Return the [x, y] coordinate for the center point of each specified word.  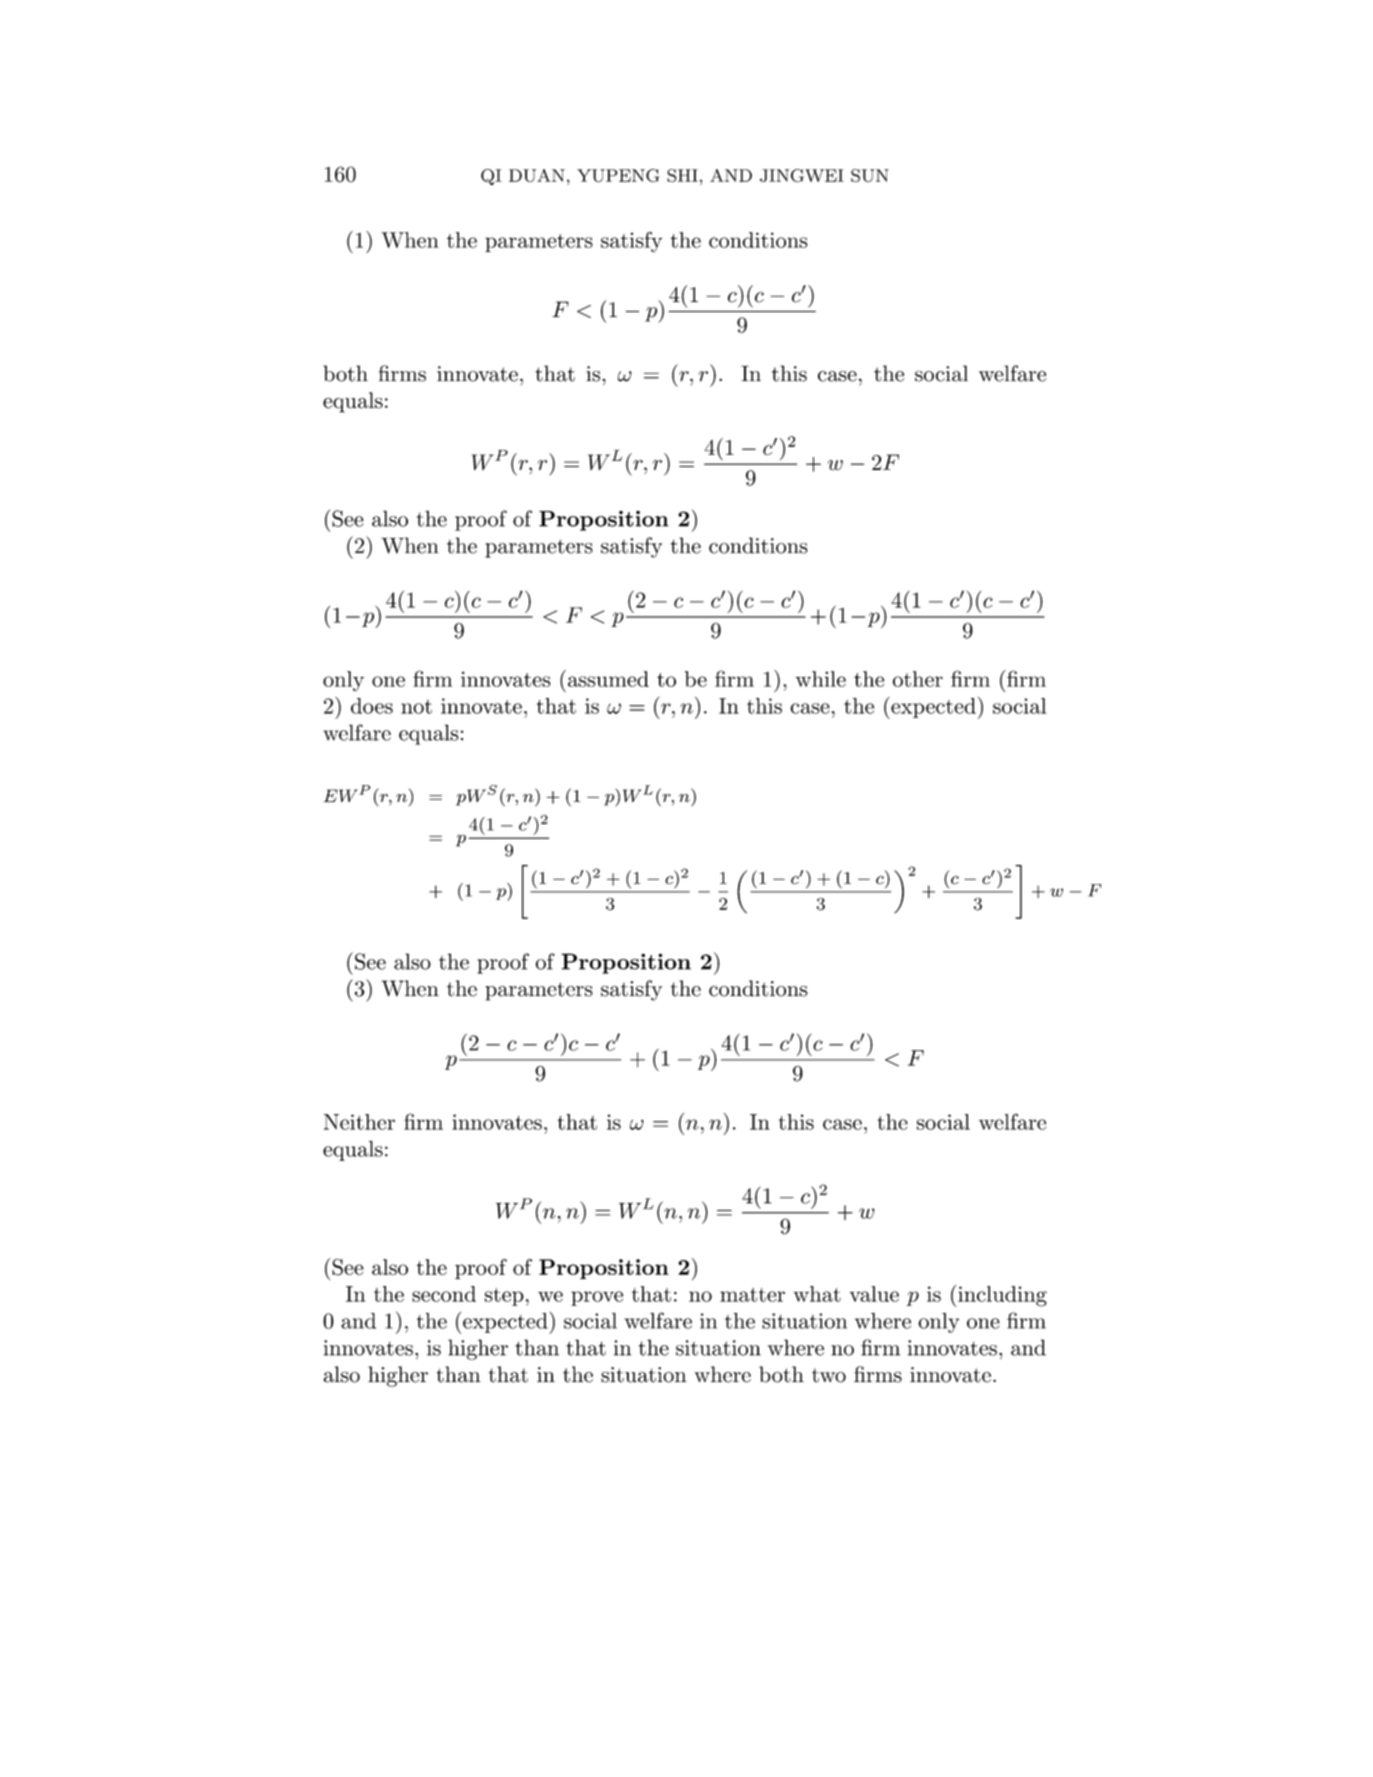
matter [752, 1295]
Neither [359, 1122]
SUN [870, 175]
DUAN [537, 175]
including [1002, 1296]
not [416, 707]
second [444, 1294]
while [821, 679]
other [918, 679]
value [874, 1294]
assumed [608, 679]
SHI [682, 175]
